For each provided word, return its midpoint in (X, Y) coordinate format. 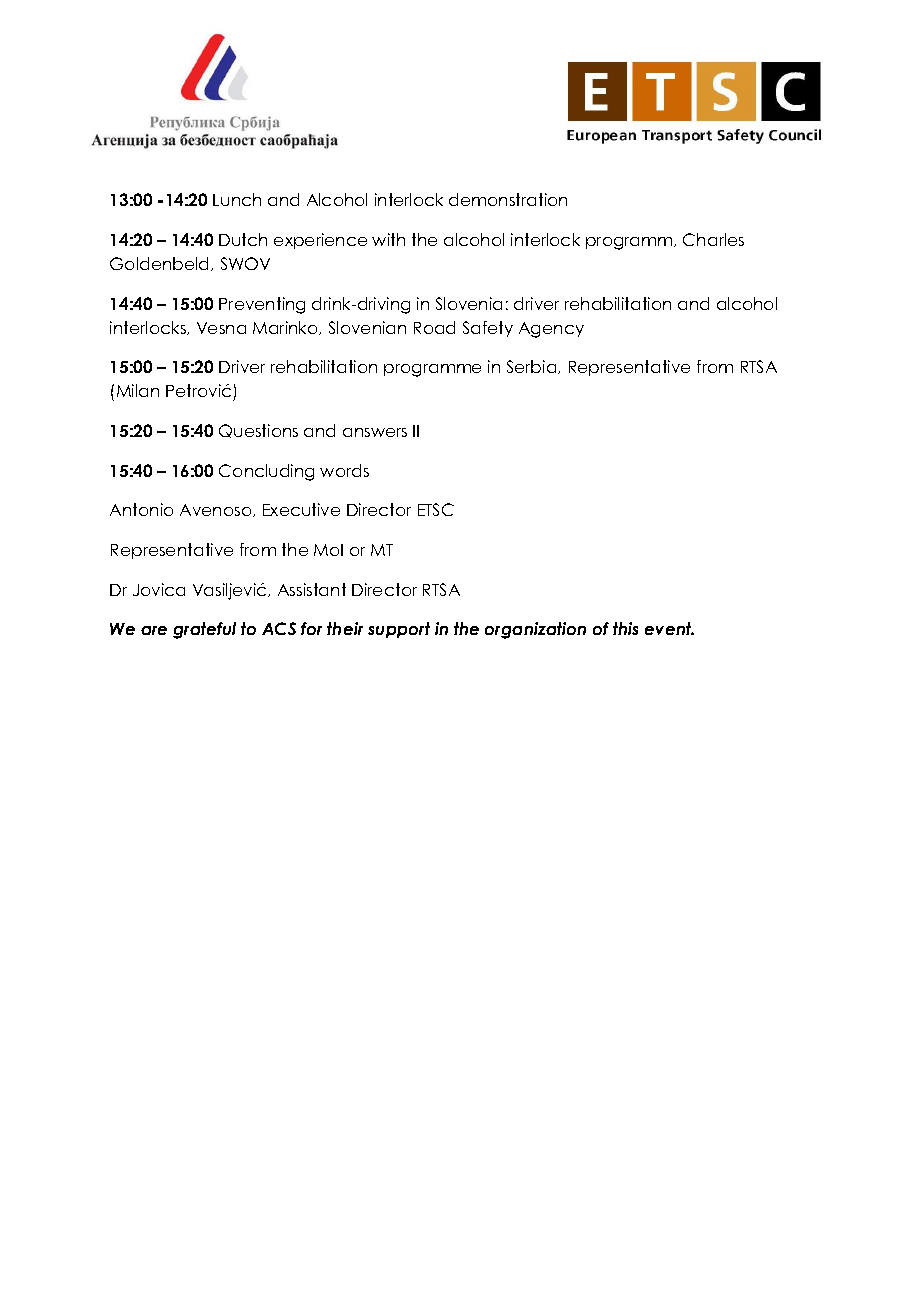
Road (434, 327)
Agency (551, 330)
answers (375, 432)
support (399, 630)
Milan (138, 390)
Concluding (266, 472)
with (388, 239)
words (344, 470)
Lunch (237, 199)
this (625, 628)
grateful (204, 630)
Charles (713, 239)
